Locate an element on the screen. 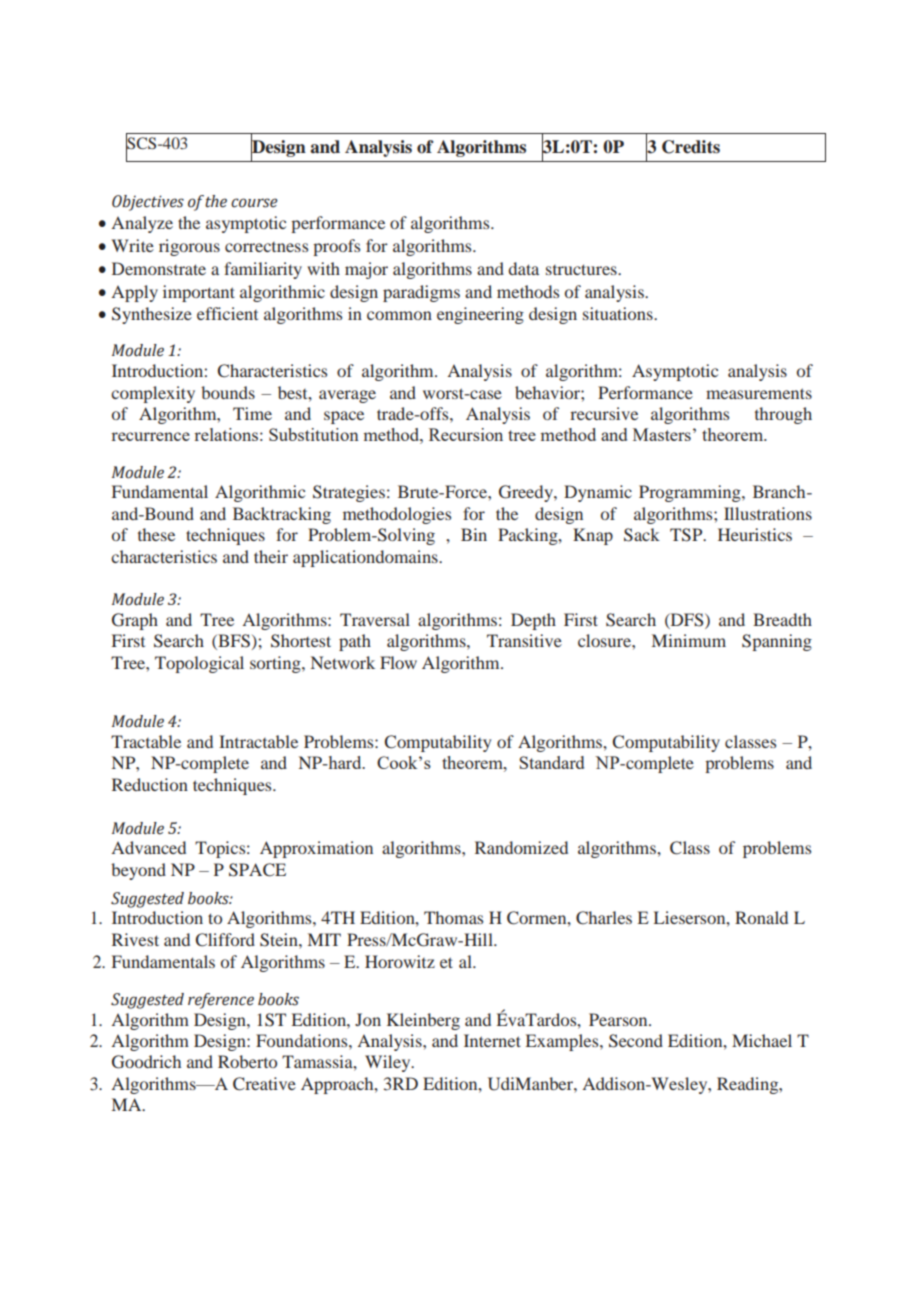 This screenshot has width=924, height=1307. measurements is located at coordinates (759, 393).
